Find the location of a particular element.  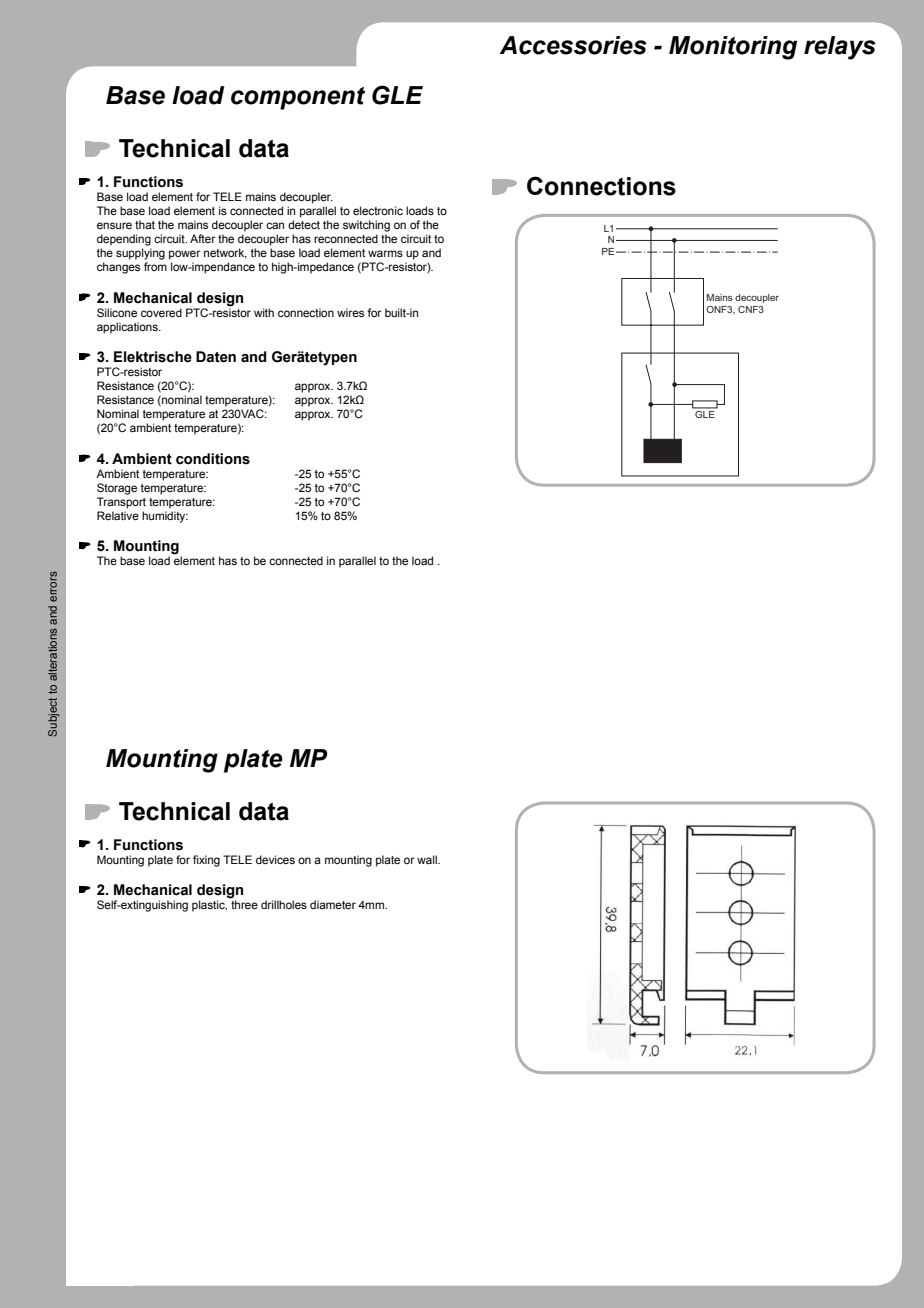

wall is located at coordinates (428, 859).
